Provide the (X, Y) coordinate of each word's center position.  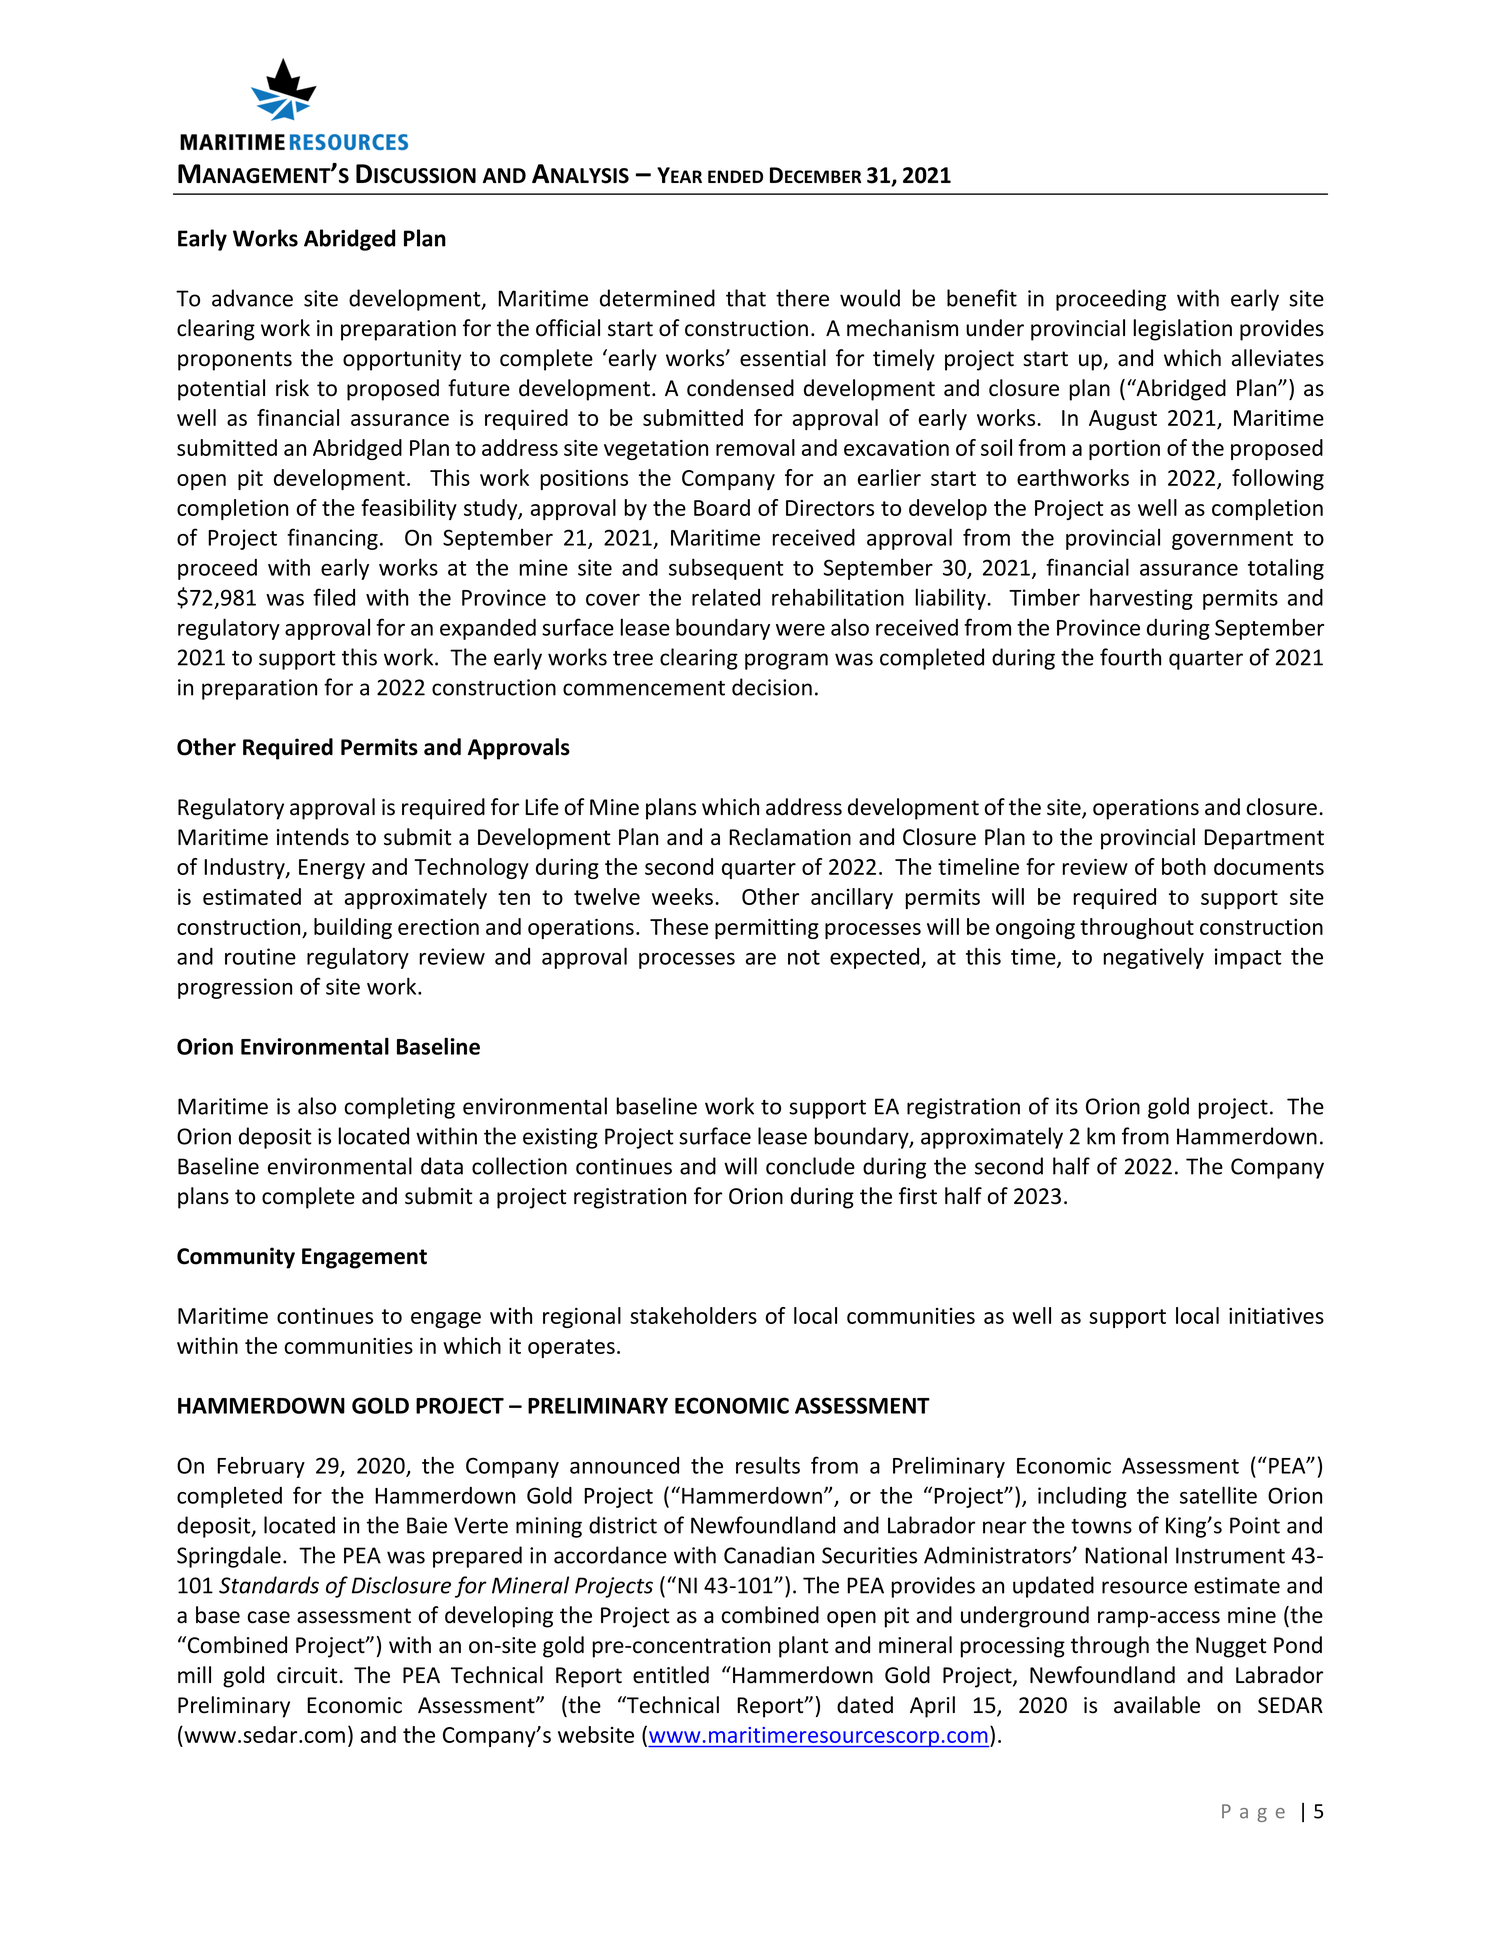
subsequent (726, 569)
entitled (671, 1675)
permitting (767, 929)
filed (334, 597)
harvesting (1141, 599)
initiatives (1276, 1316)
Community (236, 1258)
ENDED (735, 176)
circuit (308, 1675)
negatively (1153, 958)
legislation (1182, 330)
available (1157, 1705)
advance (252, 298)
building (353, 928)
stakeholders (693, 1315)
